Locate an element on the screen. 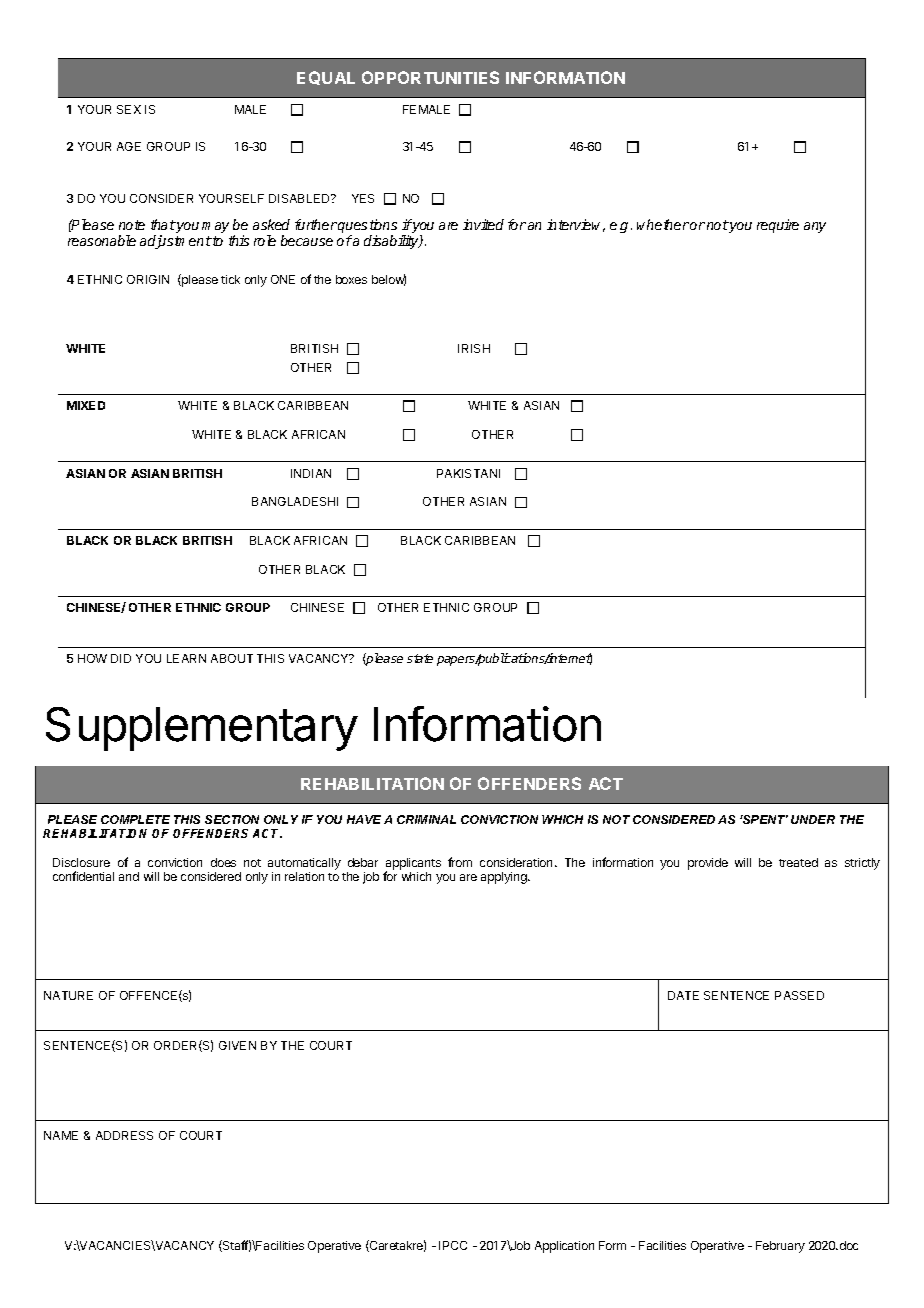 The image size is (924, 1308). require is located at coordinates (778, 226).
